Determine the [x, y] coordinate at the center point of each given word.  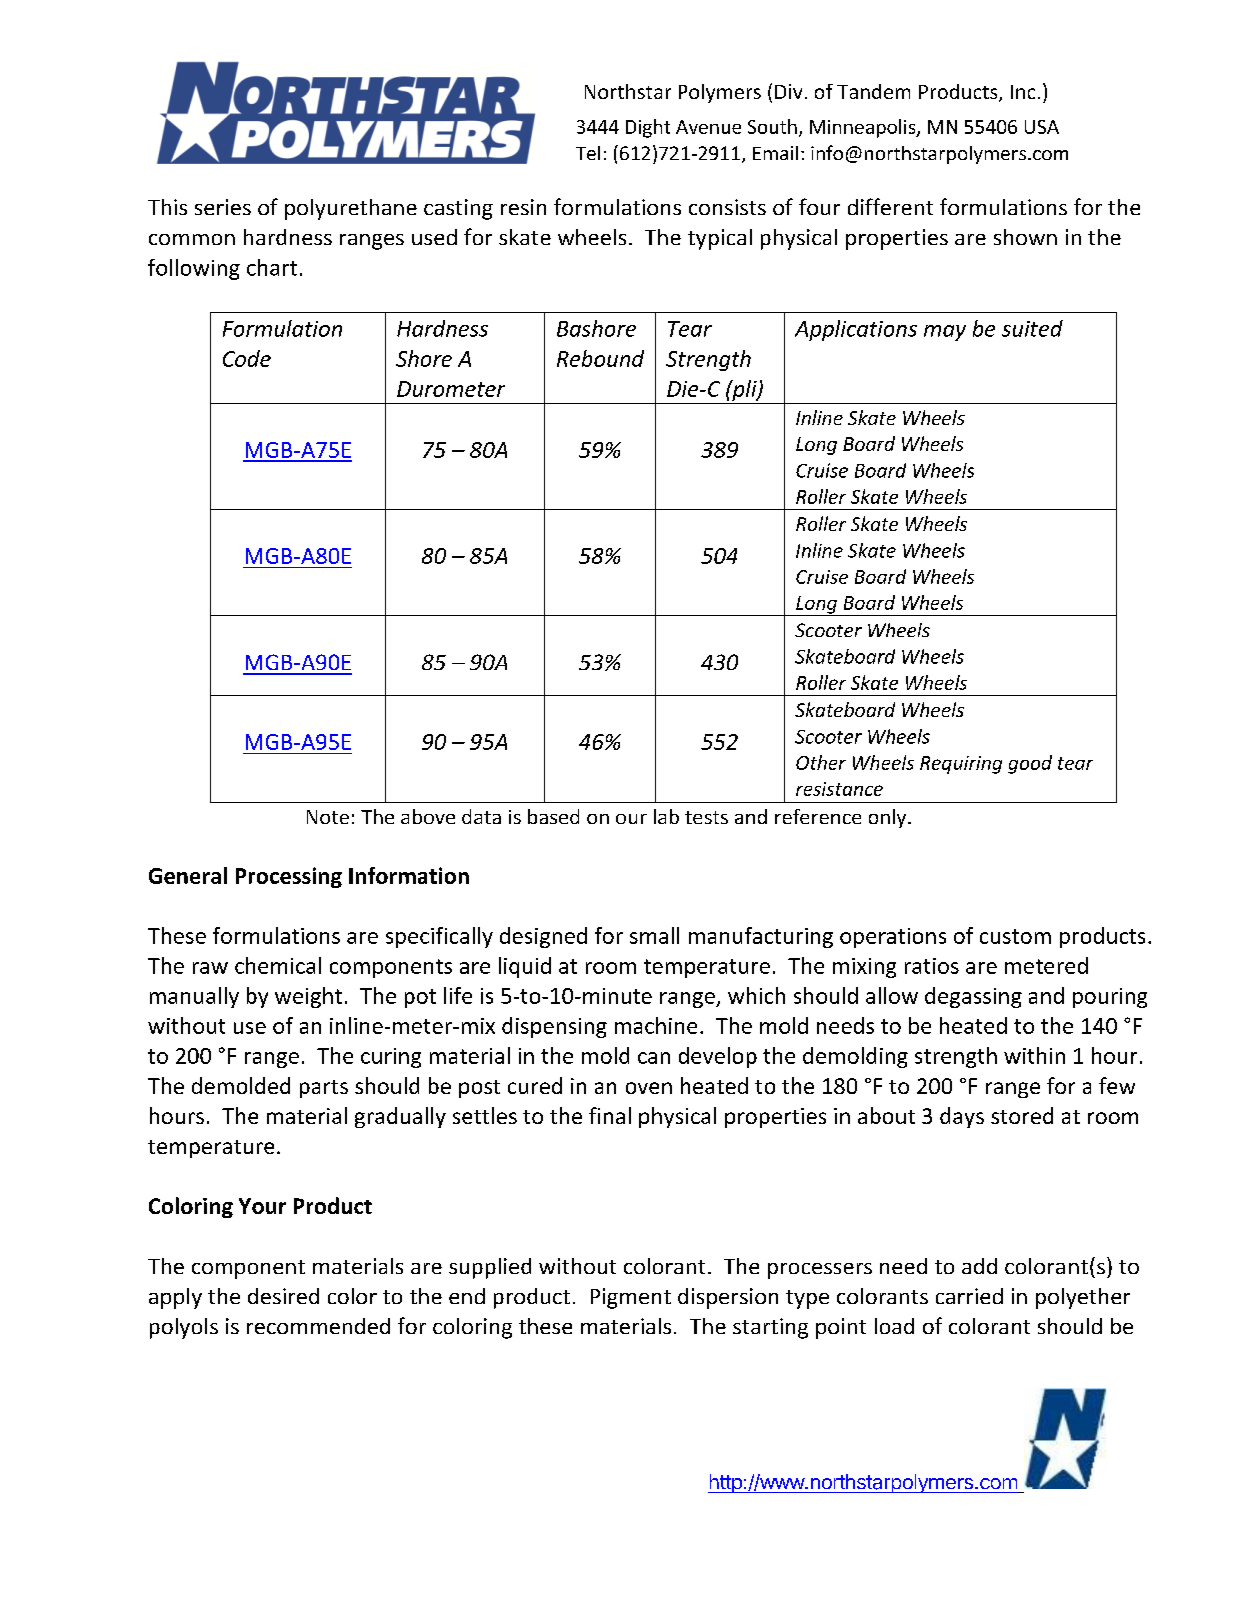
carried [969, 1296]
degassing [973, 997]
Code [247, 358]
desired [283, 1296]
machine [656, 1025]
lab [666, 816]
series [223, 207]
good [1030, 764]
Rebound [600, 358]
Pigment [631, 1298]
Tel [588, 153]
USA [1042, 127]
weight [308, 997]
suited [1032, 328]
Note [328, 817]
